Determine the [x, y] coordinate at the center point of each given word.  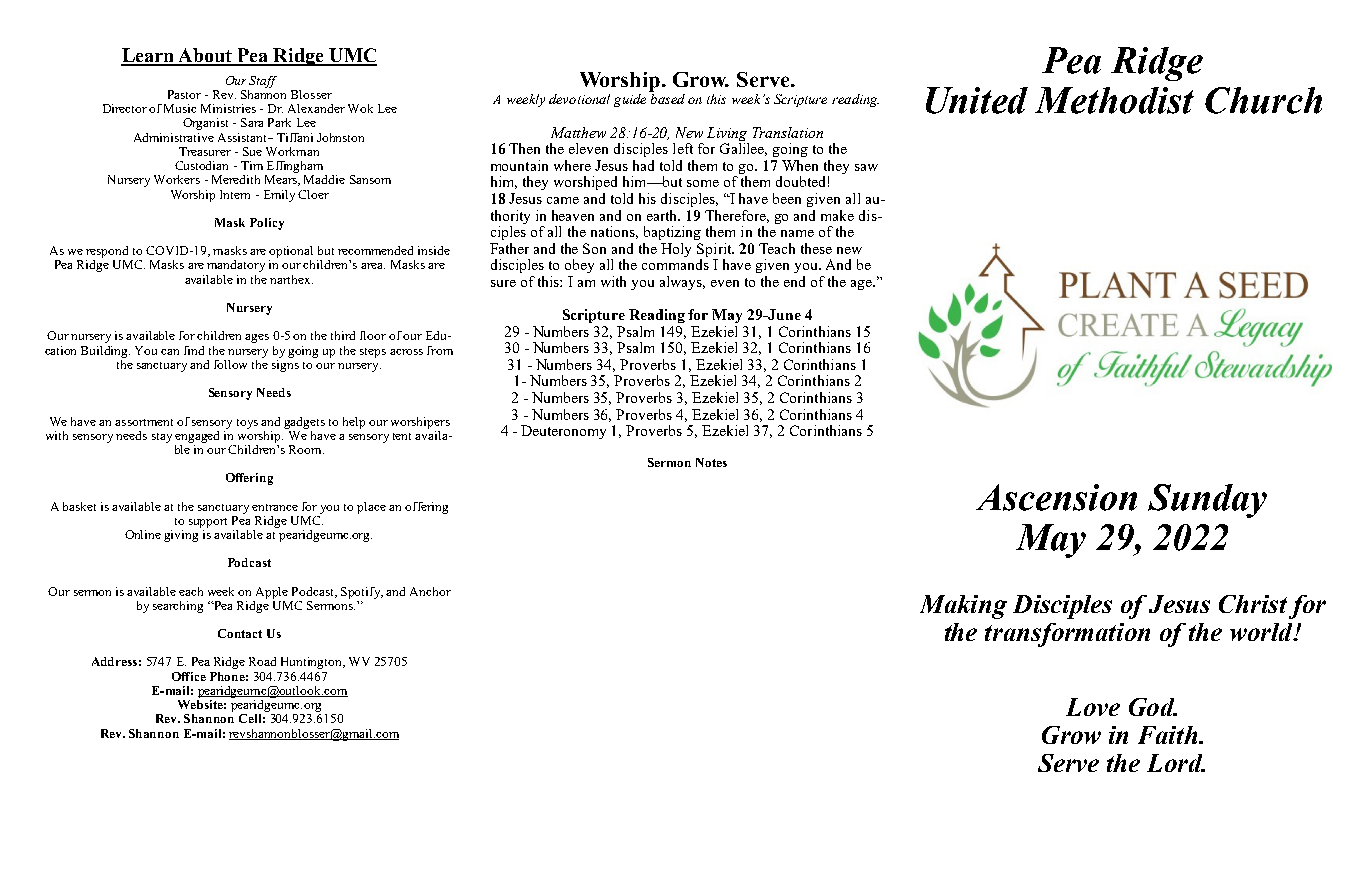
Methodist [1114, 100]
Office [189, 676]
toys [247, 424]
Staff [263, 82]
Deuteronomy [563, 432]
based [668, 99]
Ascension [1056, 497]
